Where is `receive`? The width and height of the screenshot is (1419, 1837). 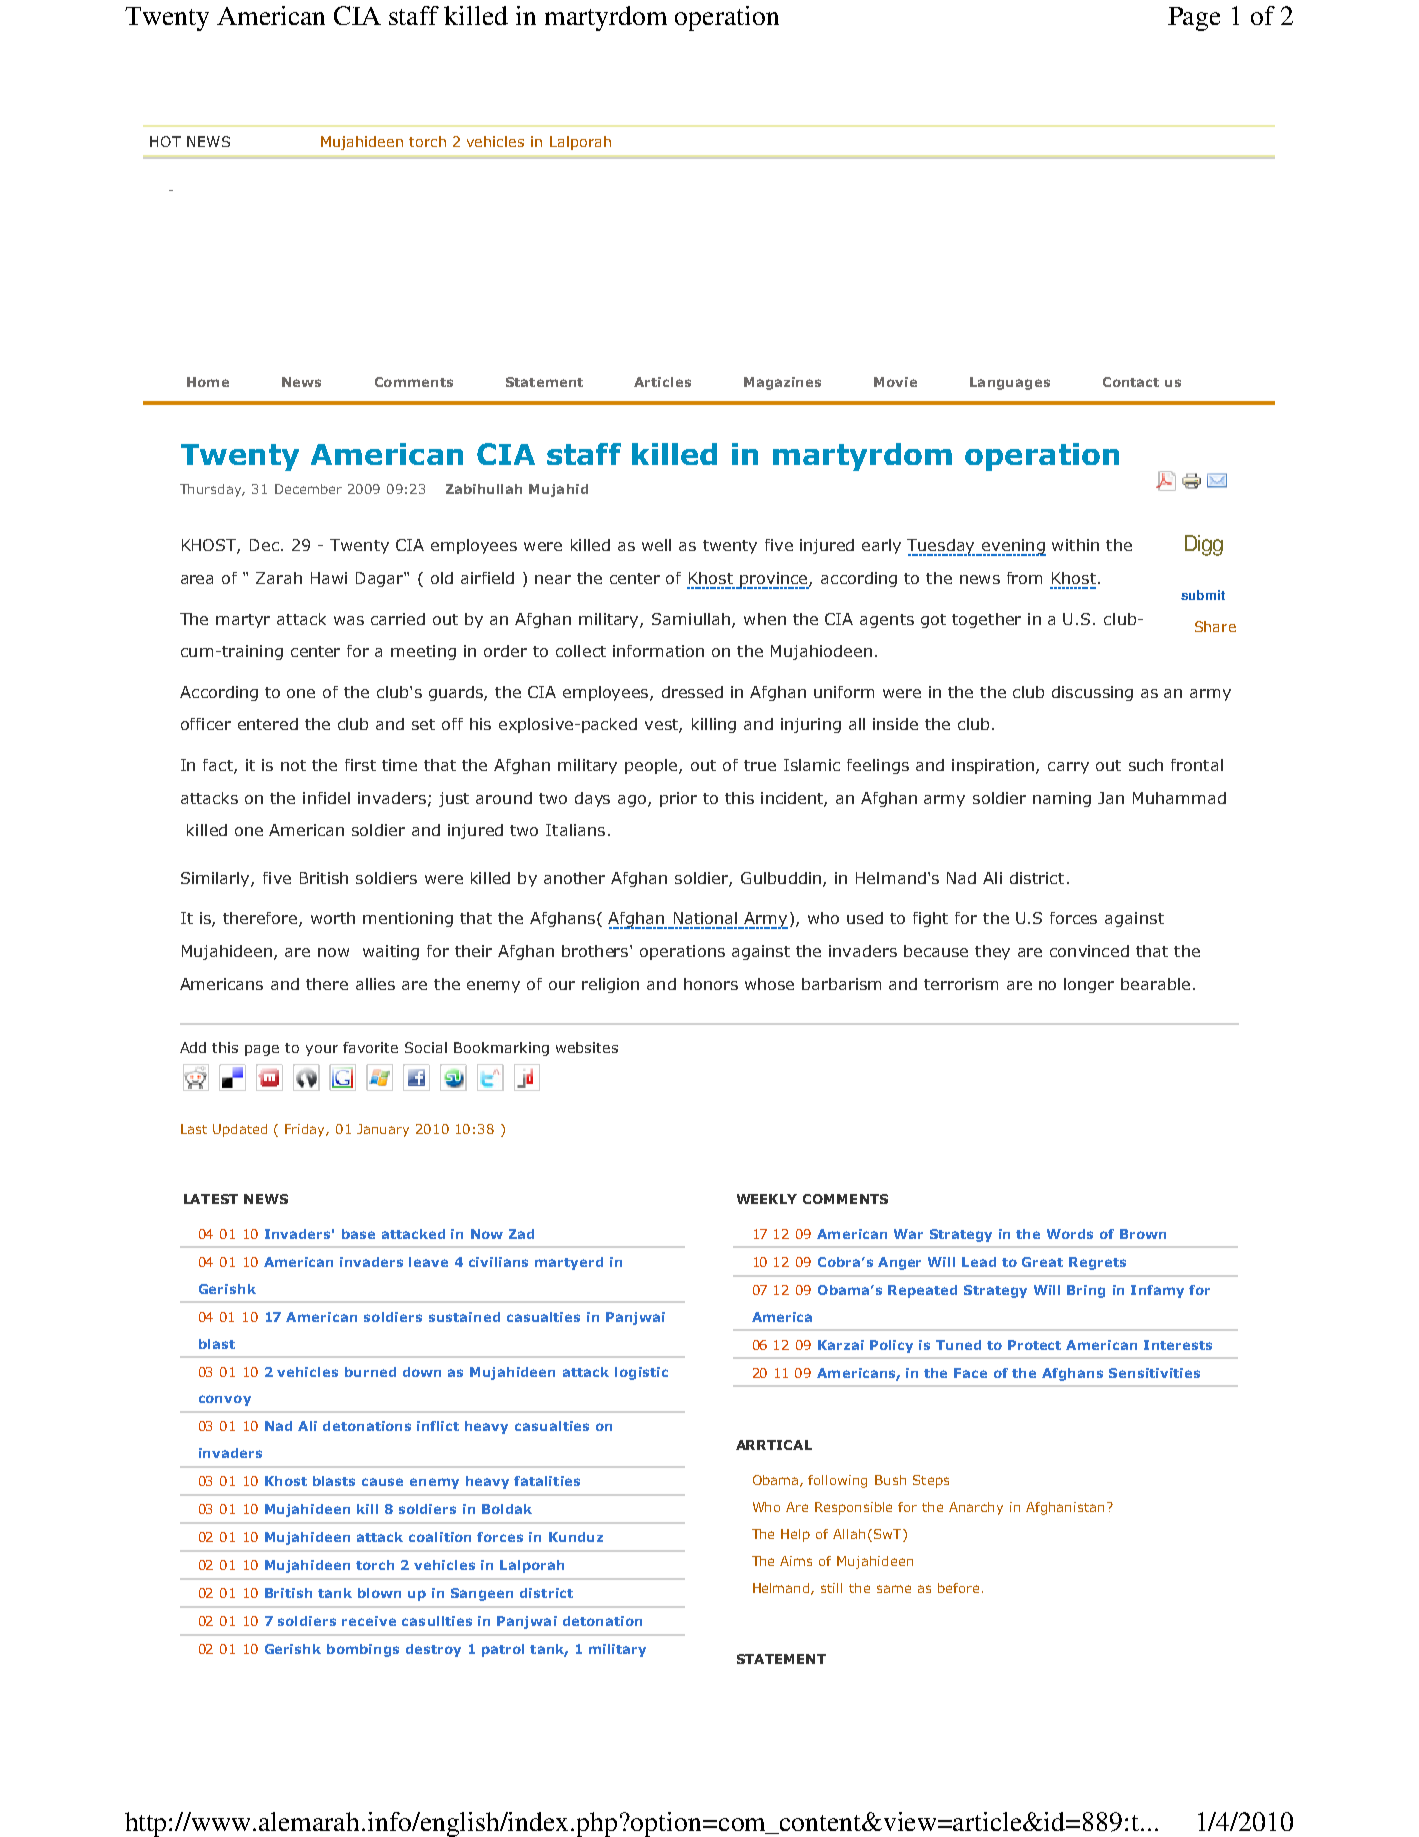
receive is located at coordinates (369, 1621).
